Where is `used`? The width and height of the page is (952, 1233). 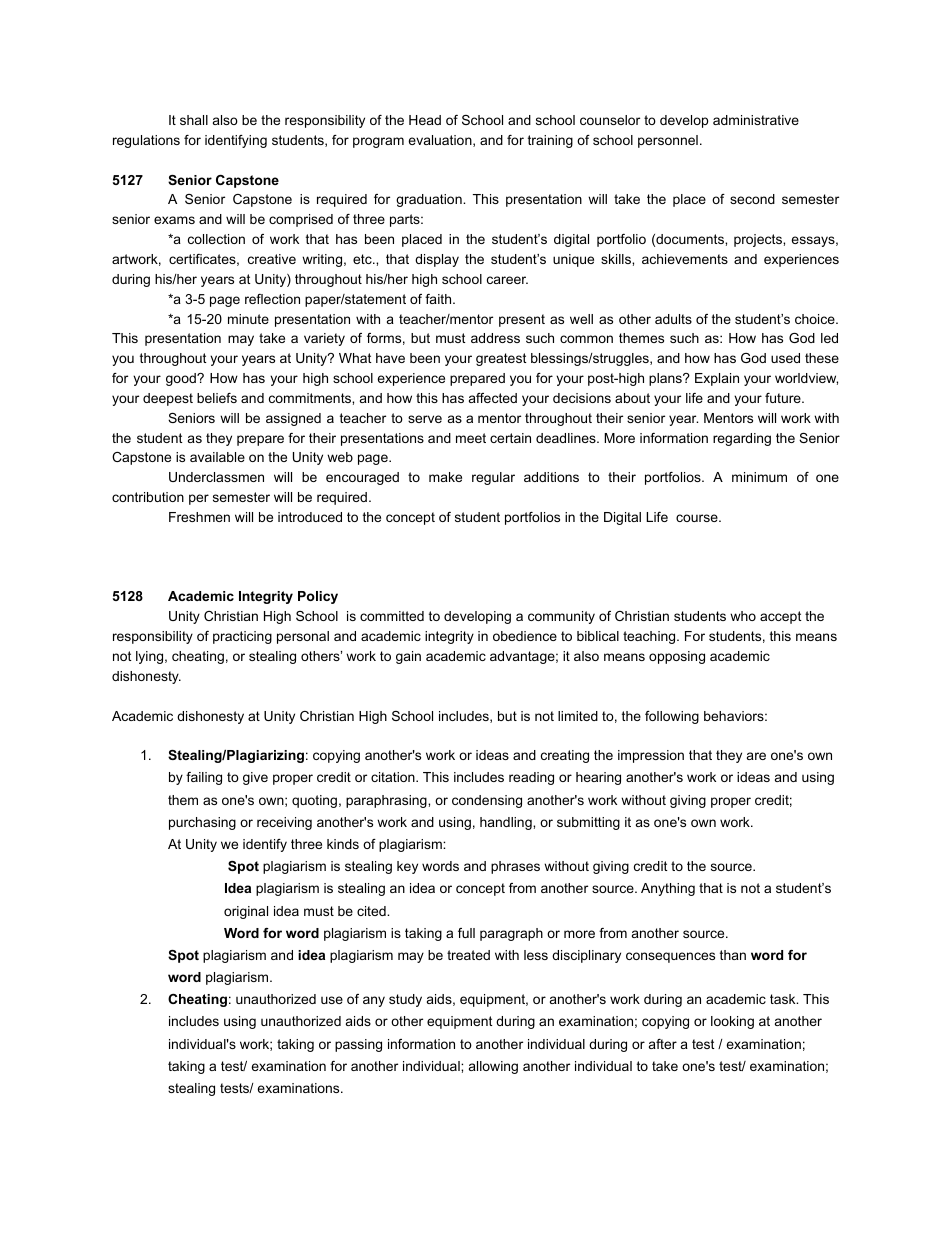
used is located at coordinates (785, 358).
